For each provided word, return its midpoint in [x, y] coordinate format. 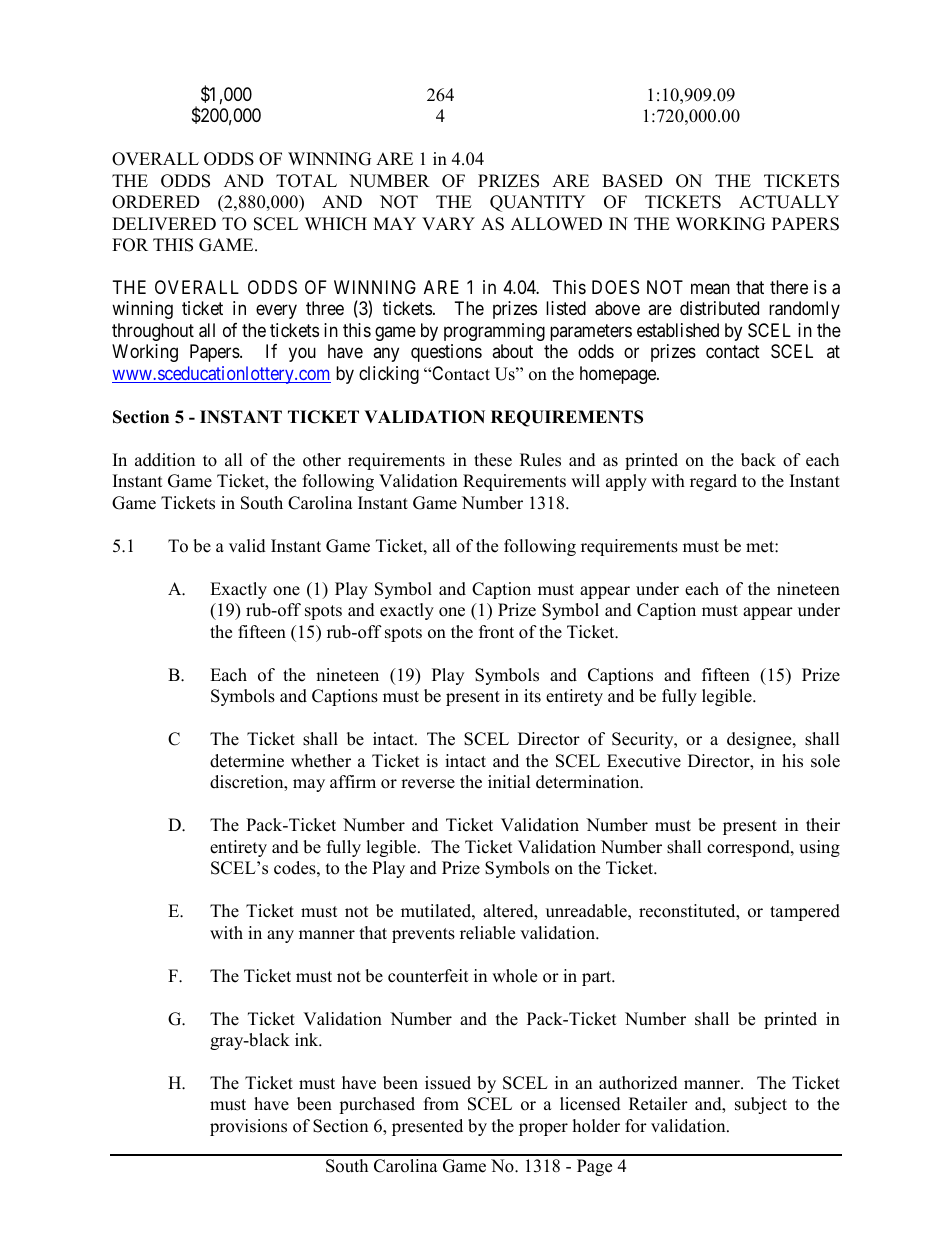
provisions [248, 1127]
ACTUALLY [789, 202]
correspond [749, 848]
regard [713, 482]
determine [247, 761]
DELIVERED [164, 223]
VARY [448, 223]
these [493, 460]
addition [165, 460]
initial [509, 781]
